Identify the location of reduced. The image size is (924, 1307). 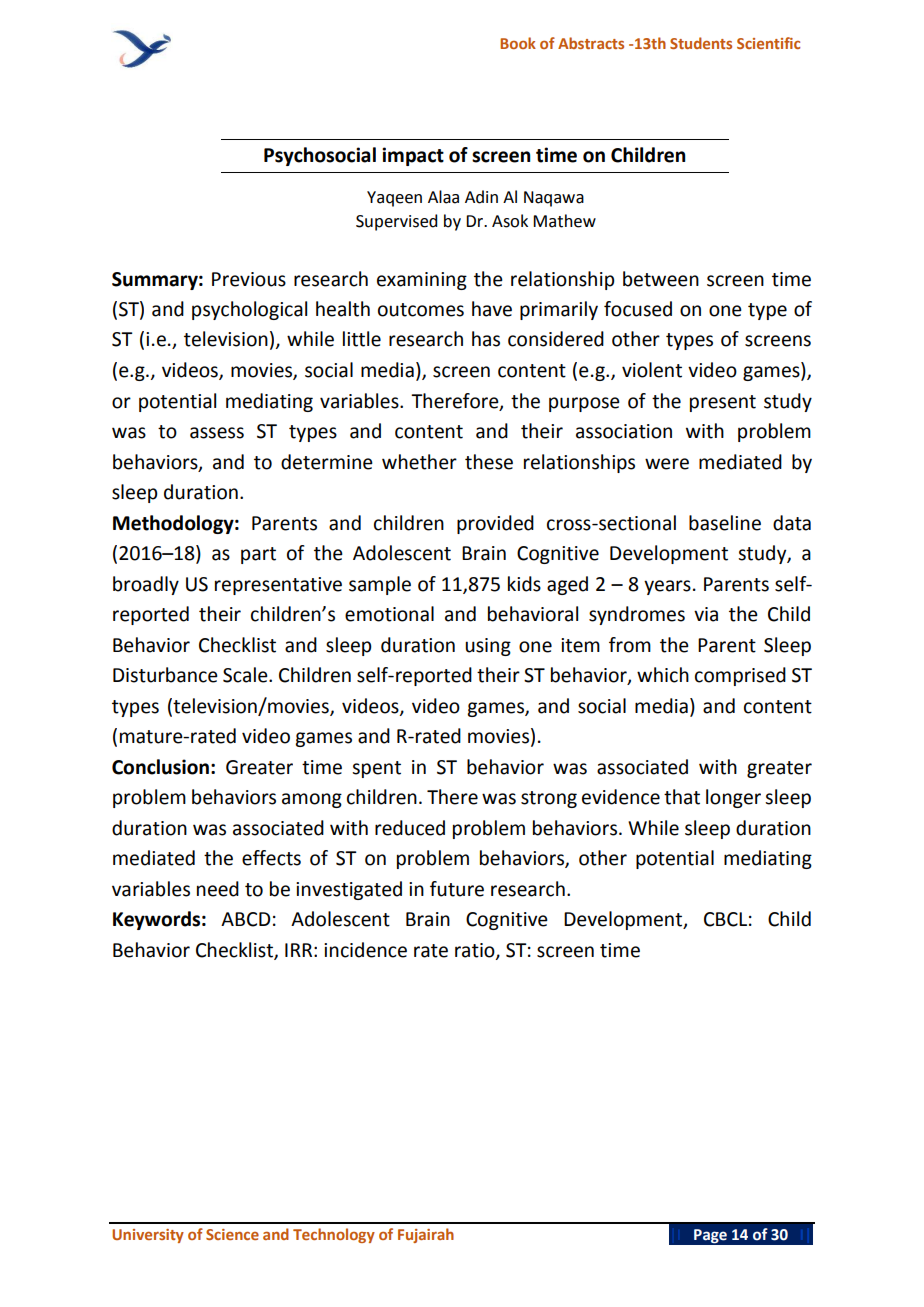
(410, 828).
